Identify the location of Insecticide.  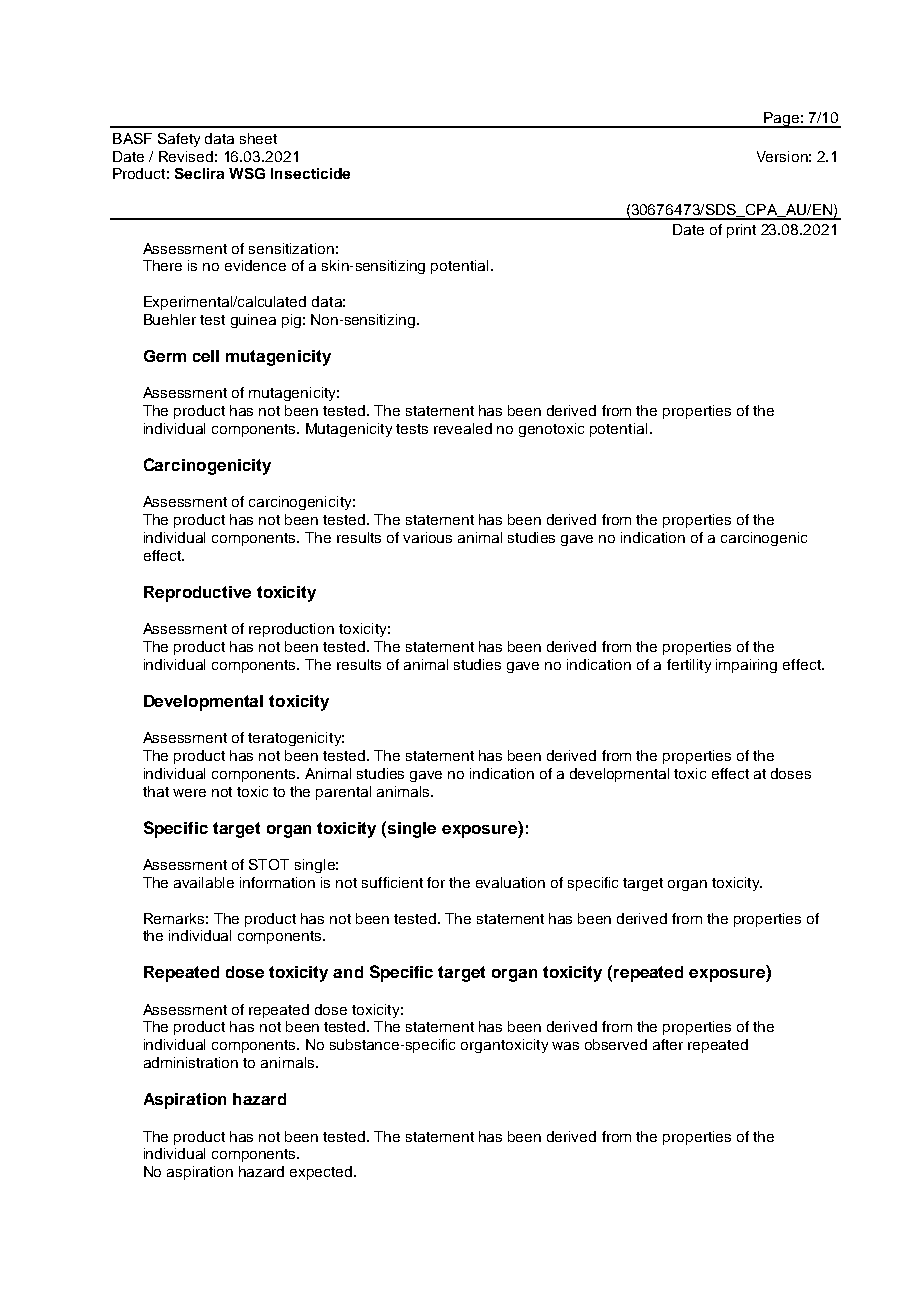
(310, 173).
